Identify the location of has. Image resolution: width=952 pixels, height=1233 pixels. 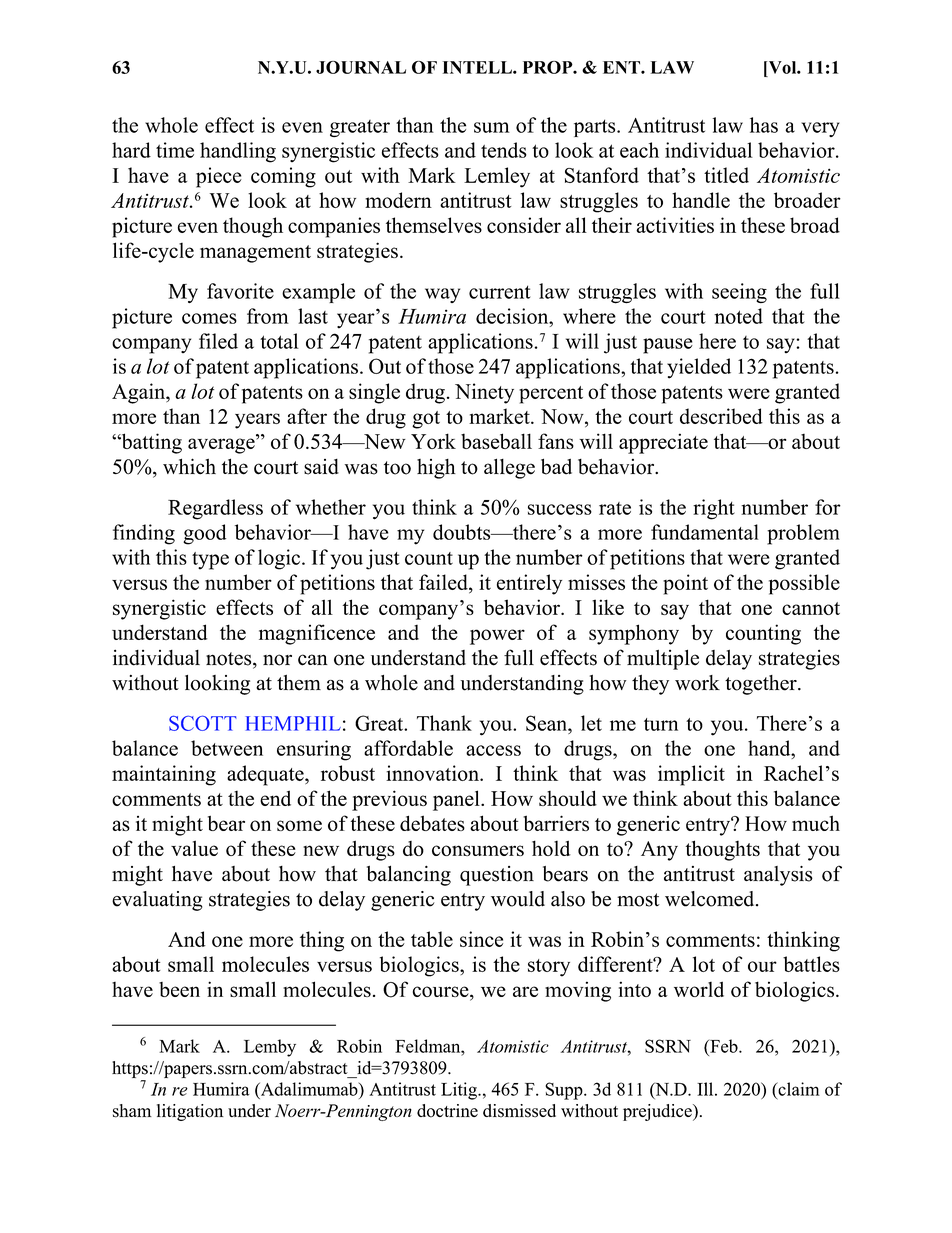
(764, 125).
